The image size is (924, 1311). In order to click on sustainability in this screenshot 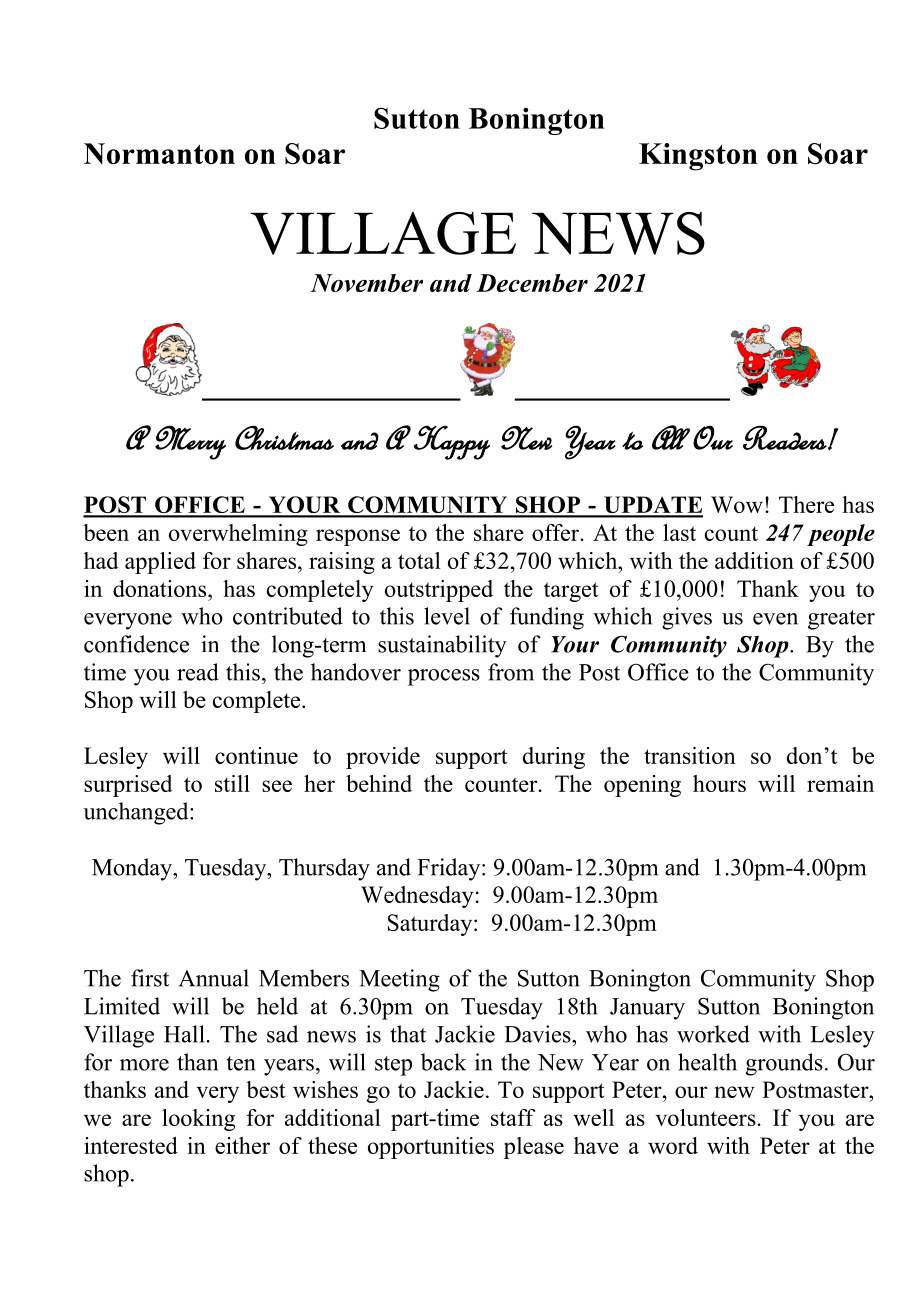, I will do `click(442, 646)`.
